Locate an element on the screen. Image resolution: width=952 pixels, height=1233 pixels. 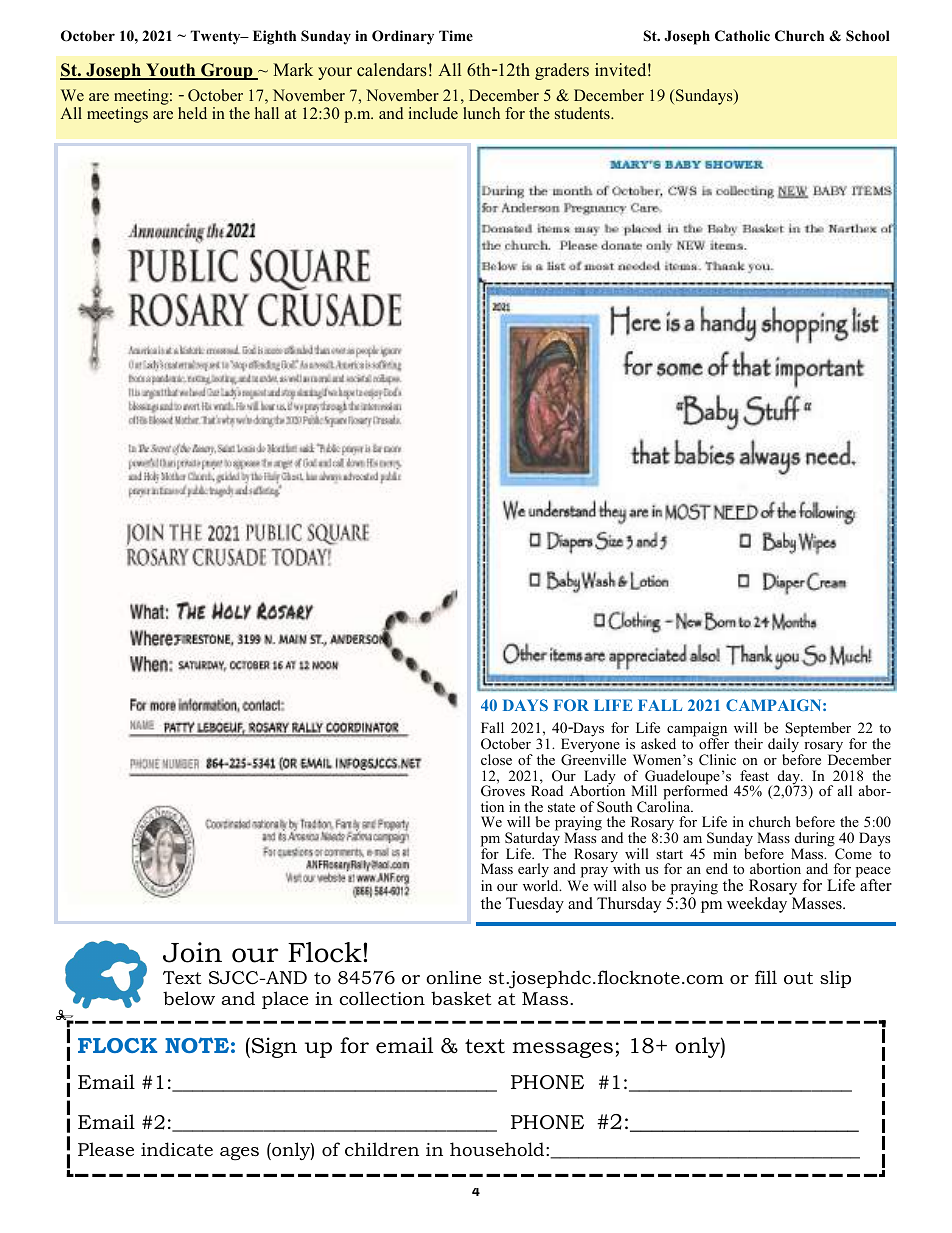
September is located at coordinates (819, 731).
